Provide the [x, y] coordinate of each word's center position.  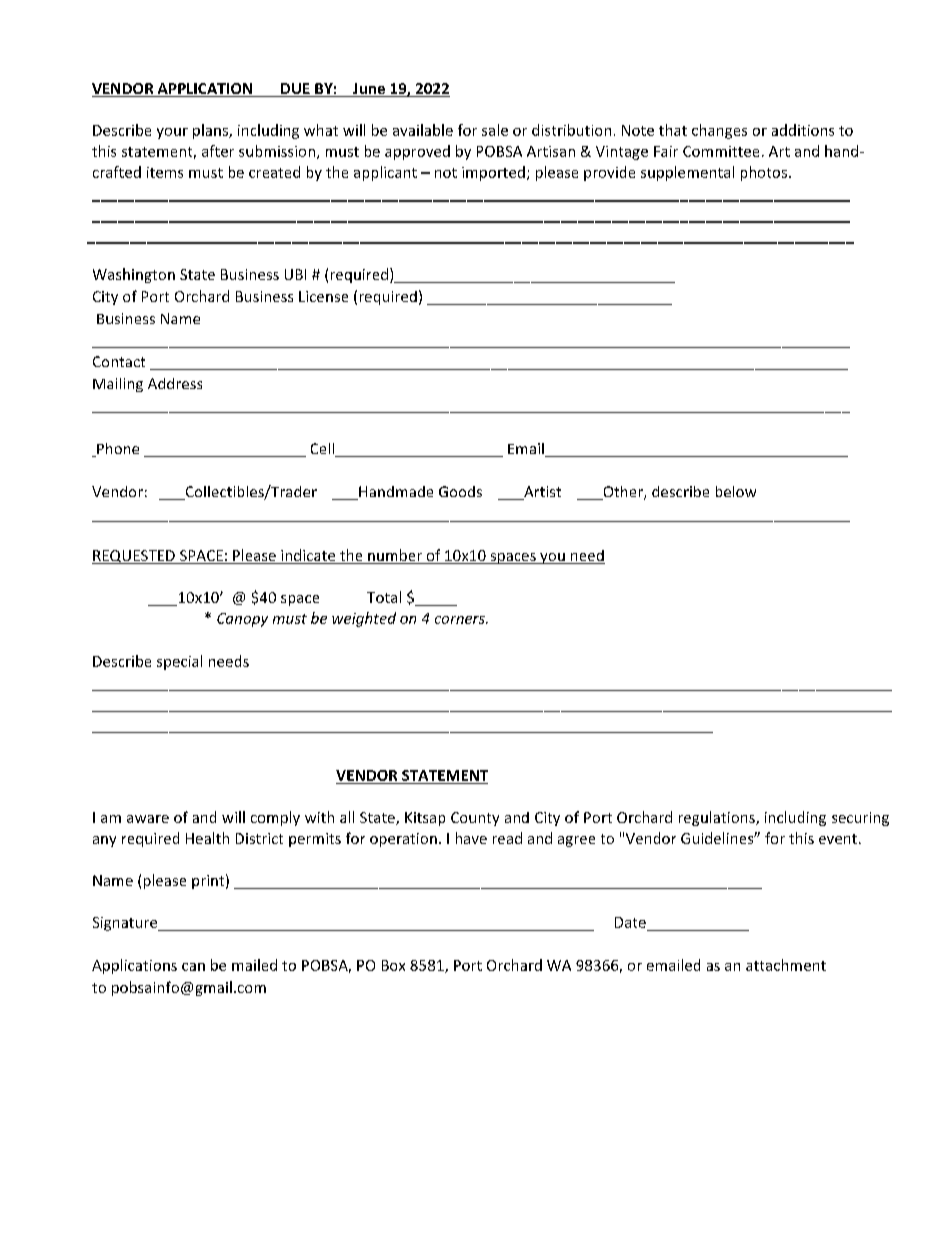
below [736, 491]
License [323, 296]
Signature [126, 924]
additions [803, 130]
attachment [786, 965]
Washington [134, 275]
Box [393, 965]
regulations [718, 818]
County [475, 819]
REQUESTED [134, 557]
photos [764, 173]
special [179, 662]
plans [211, 131]
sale [495, 130]
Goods [460, 491]
